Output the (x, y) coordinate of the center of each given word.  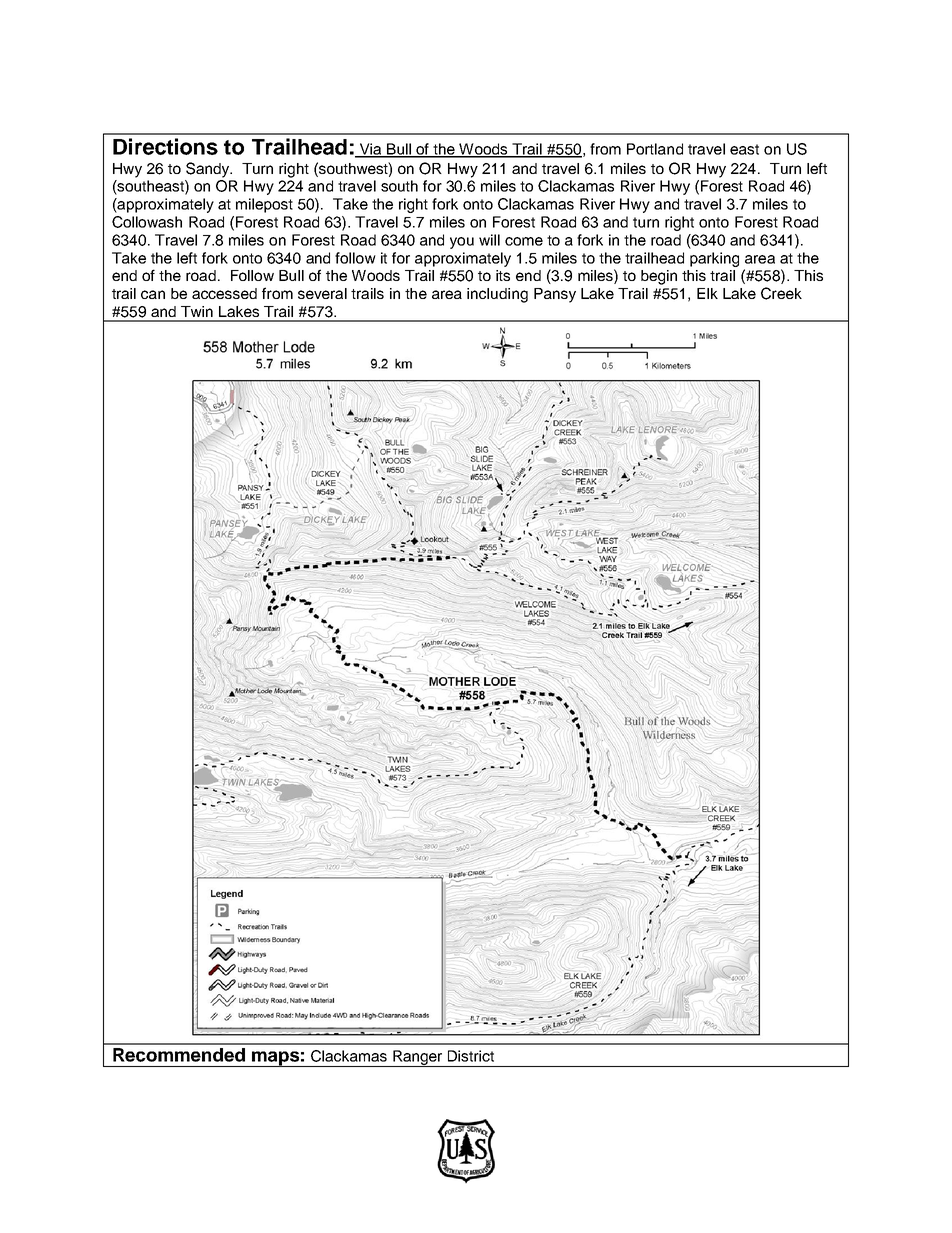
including (497, 295)
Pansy (555, 295)
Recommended (179, 1055)
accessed (224, 293)
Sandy (209, 170)
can (153, 294)
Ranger (418, 1058)
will (489, 240)
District (471, 1056)
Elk (707, 293)
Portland (655, 149)
